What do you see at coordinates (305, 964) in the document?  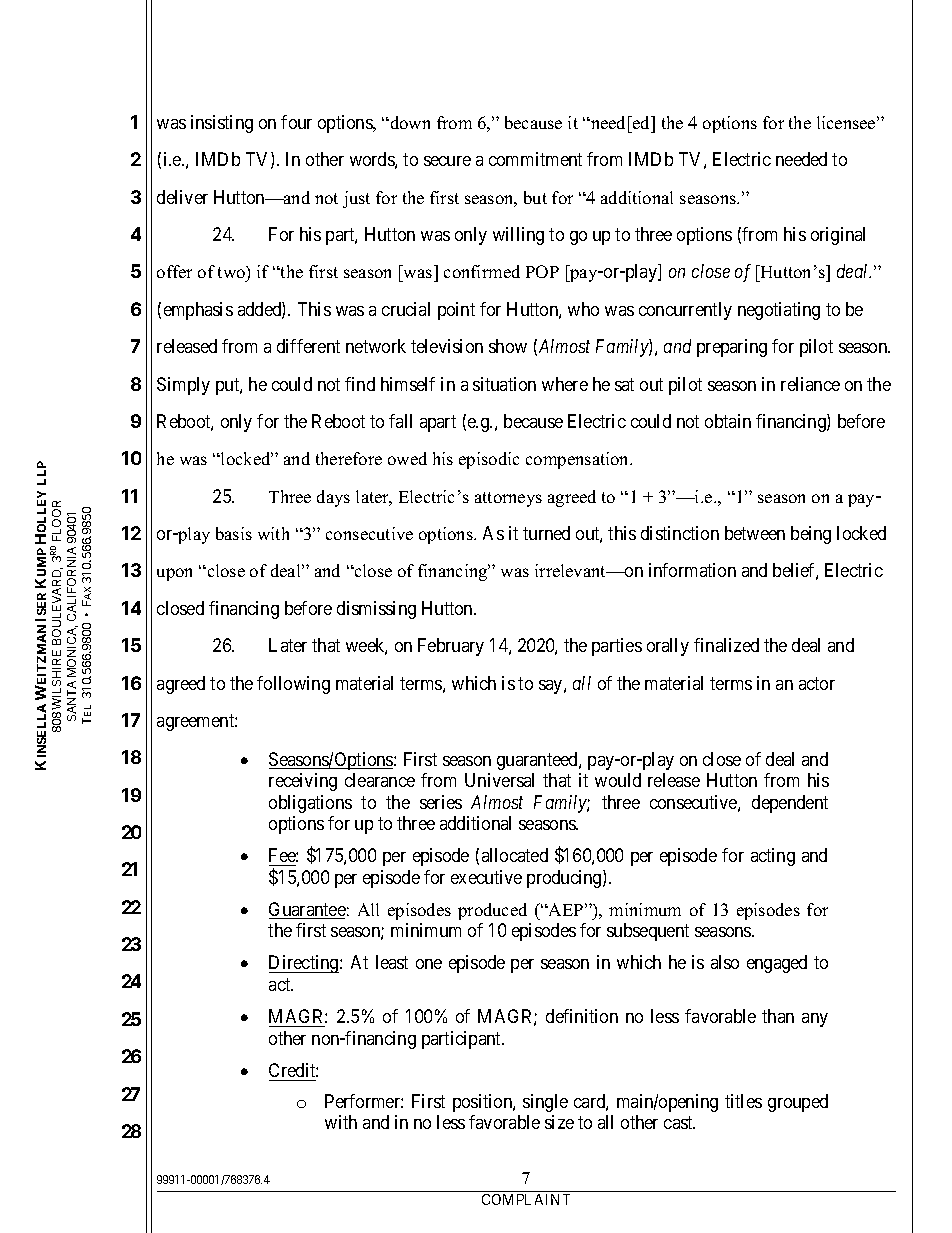 I see `Directing` at bounding box center [305, 964].
